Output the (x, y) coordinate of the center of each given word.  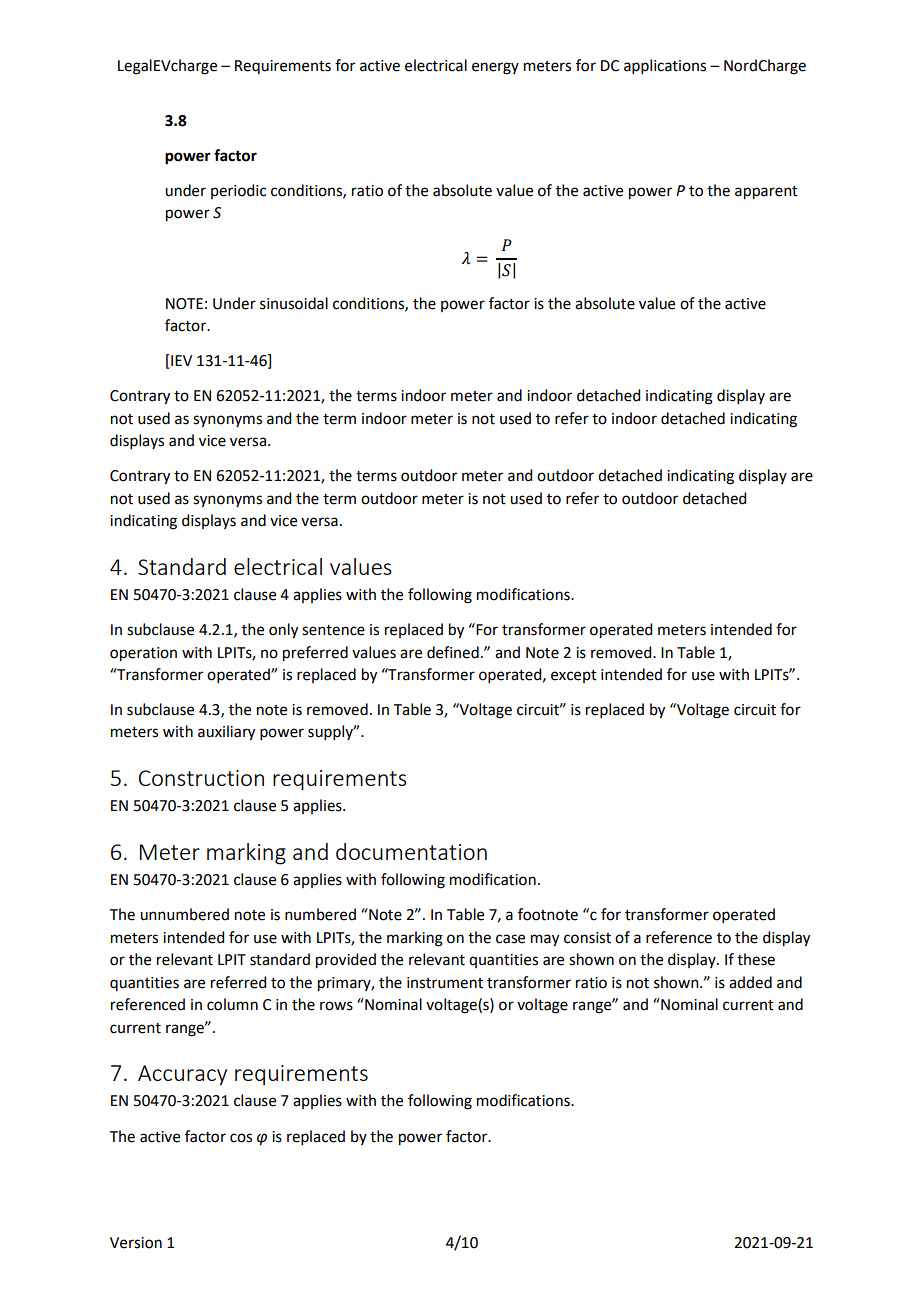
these (756, 959)
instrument (445, 983)
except (574, 676)
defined (453, 652)
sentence (333, 630)
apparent (766, 193)
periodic (238, 191)
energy (495, 68)
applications (665, 66)
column (232, 1004)
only (283, 631)
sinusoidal (294, 303)
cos (241, 1138)
